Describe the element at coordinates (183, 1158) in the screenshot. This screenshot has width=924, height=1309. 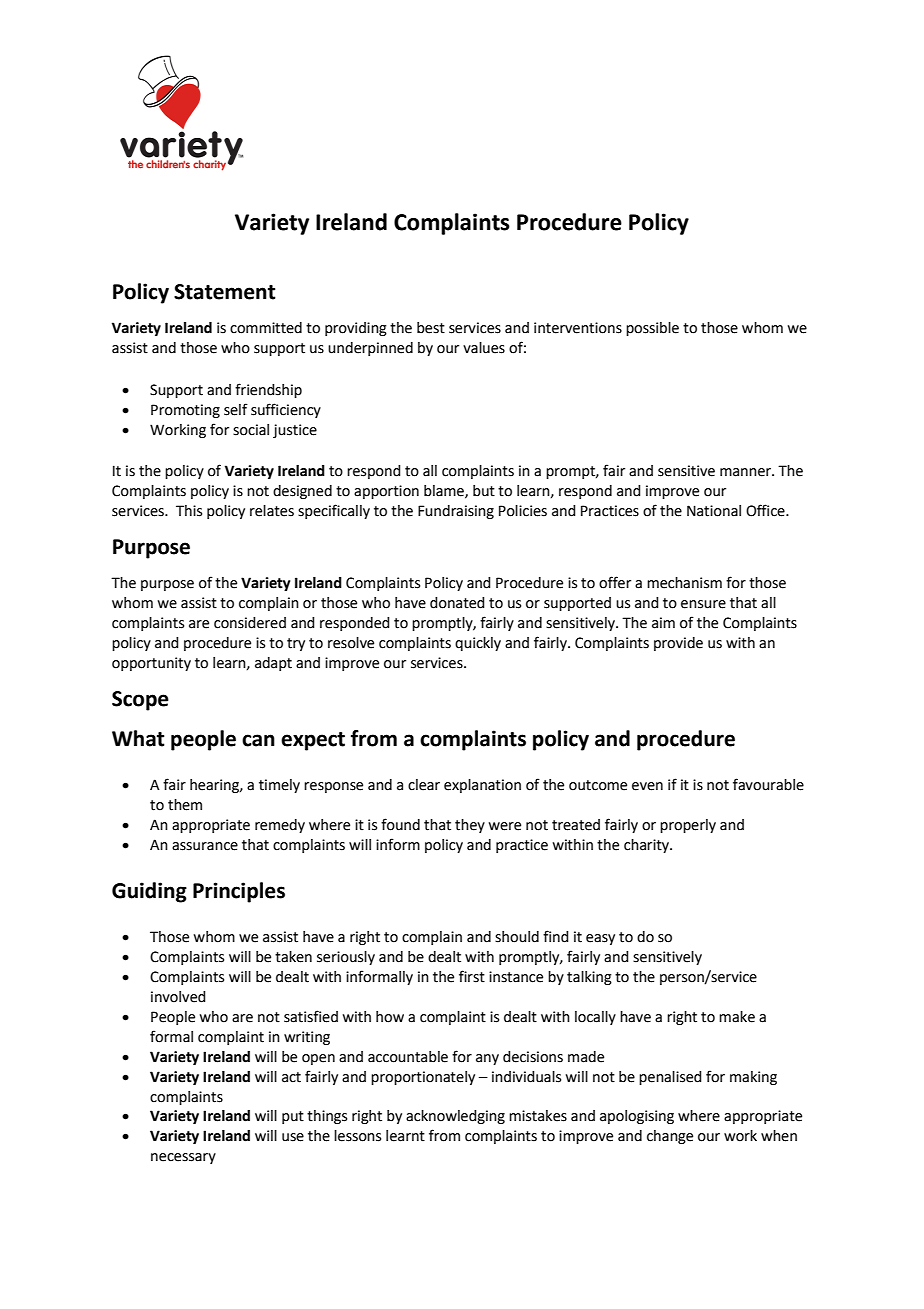
I see `necessary` at that location.
